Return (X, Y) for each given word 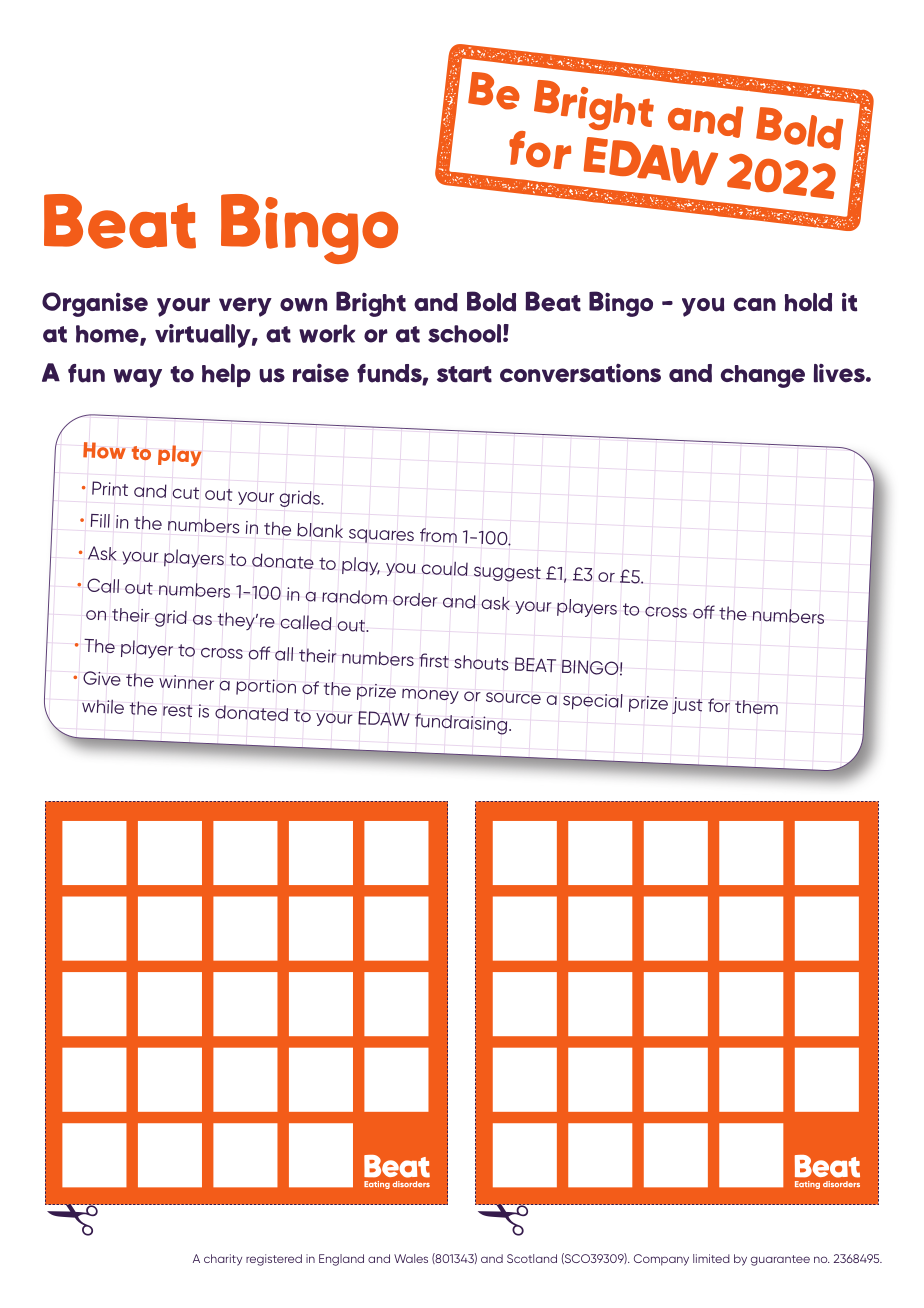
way (138, 378)
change (763, 376)
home (108, 335)
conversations (580, 373)
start (464, 374)
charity (223, 1260)
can (755, 304)
